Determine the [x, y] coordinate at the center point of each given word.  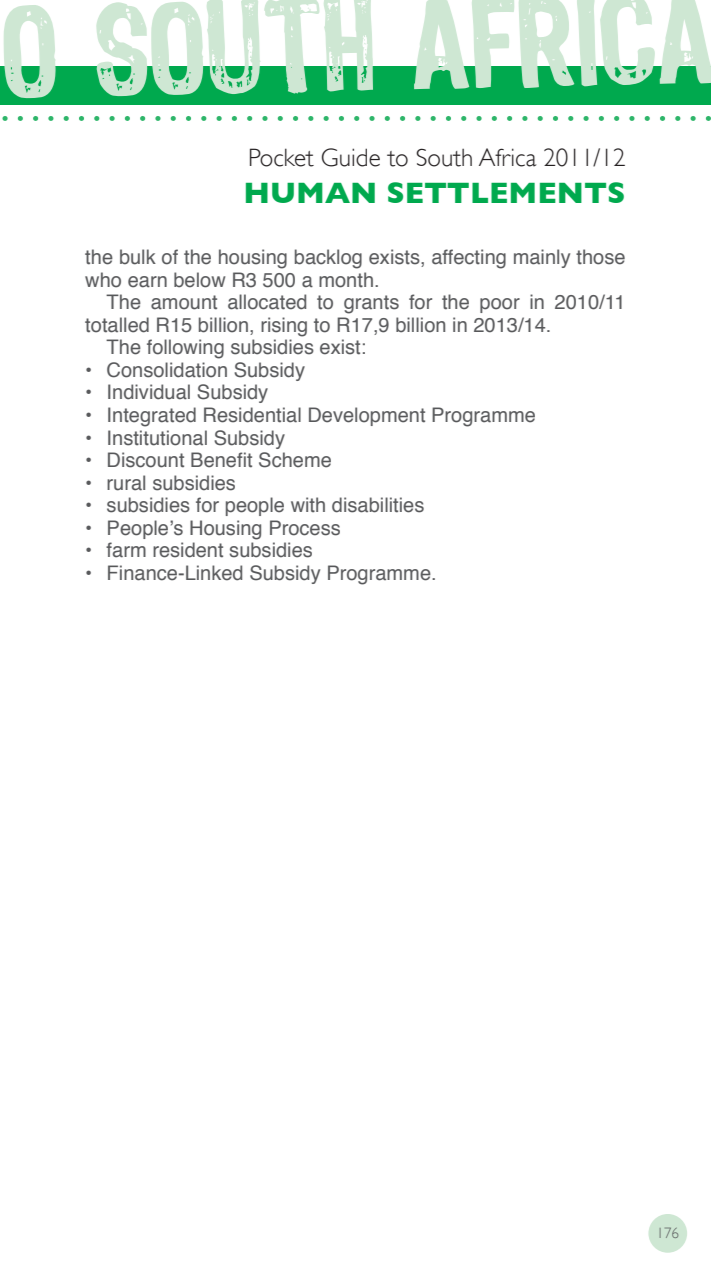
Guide [351, 157]
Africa [508, 157]
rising [284, 327]
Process [305, 528]
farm [126, 550]
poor [500, 305]
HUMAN [310, 193]
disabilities [378, 505]
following [185, 349]
